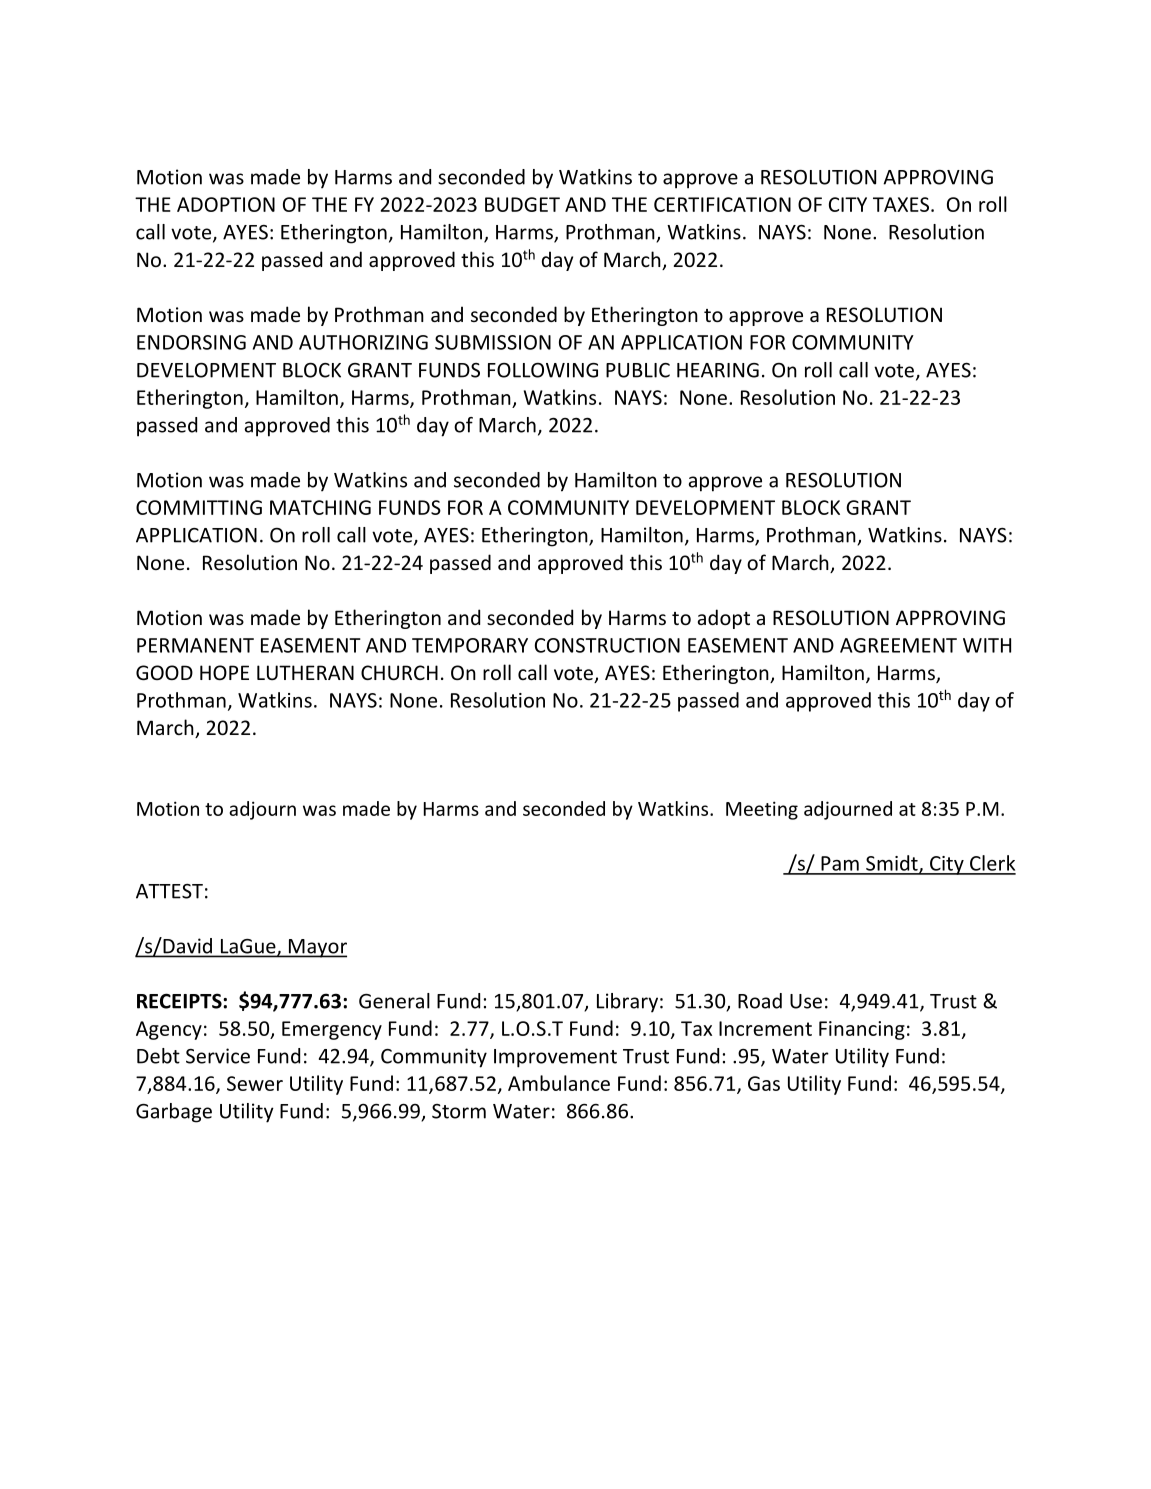 Image resolution: width=1151 pixels, height=1489 pixels. I want to click on AGREEMENT, so click(898, 645).
